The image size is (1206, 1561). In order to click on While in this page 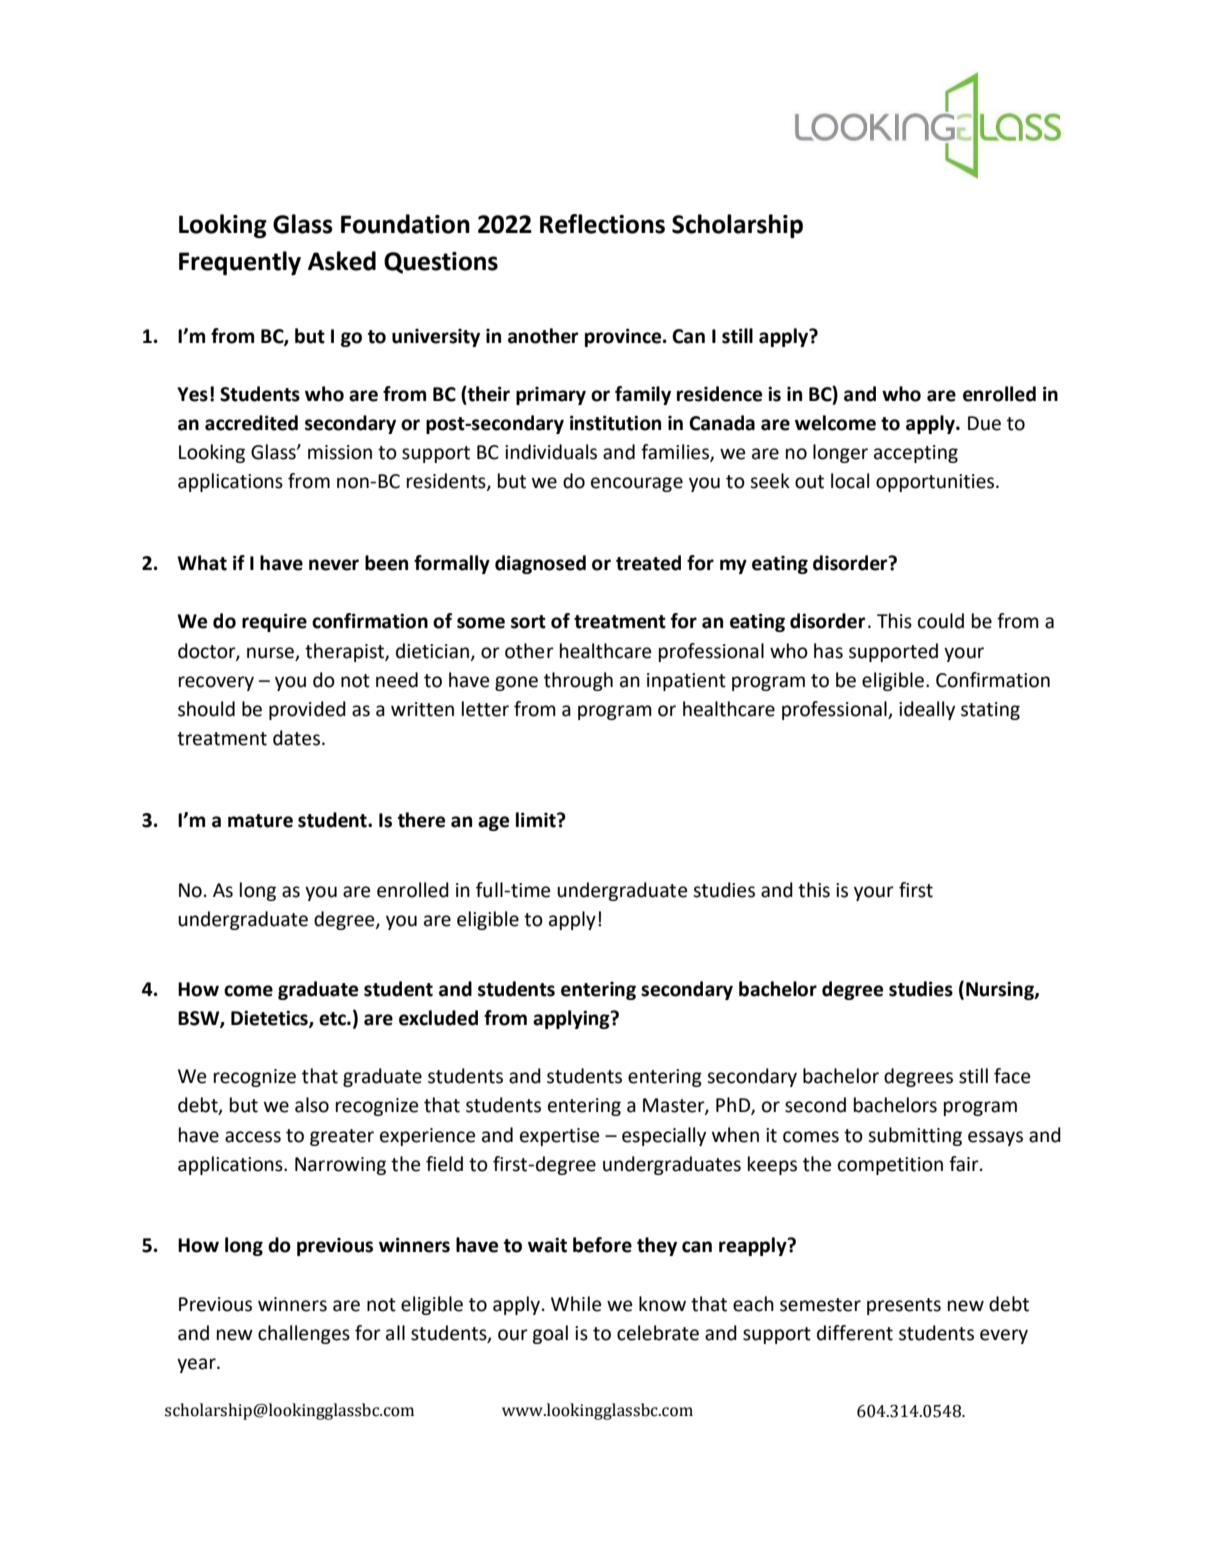, I will do `click(576, 1304)`.
